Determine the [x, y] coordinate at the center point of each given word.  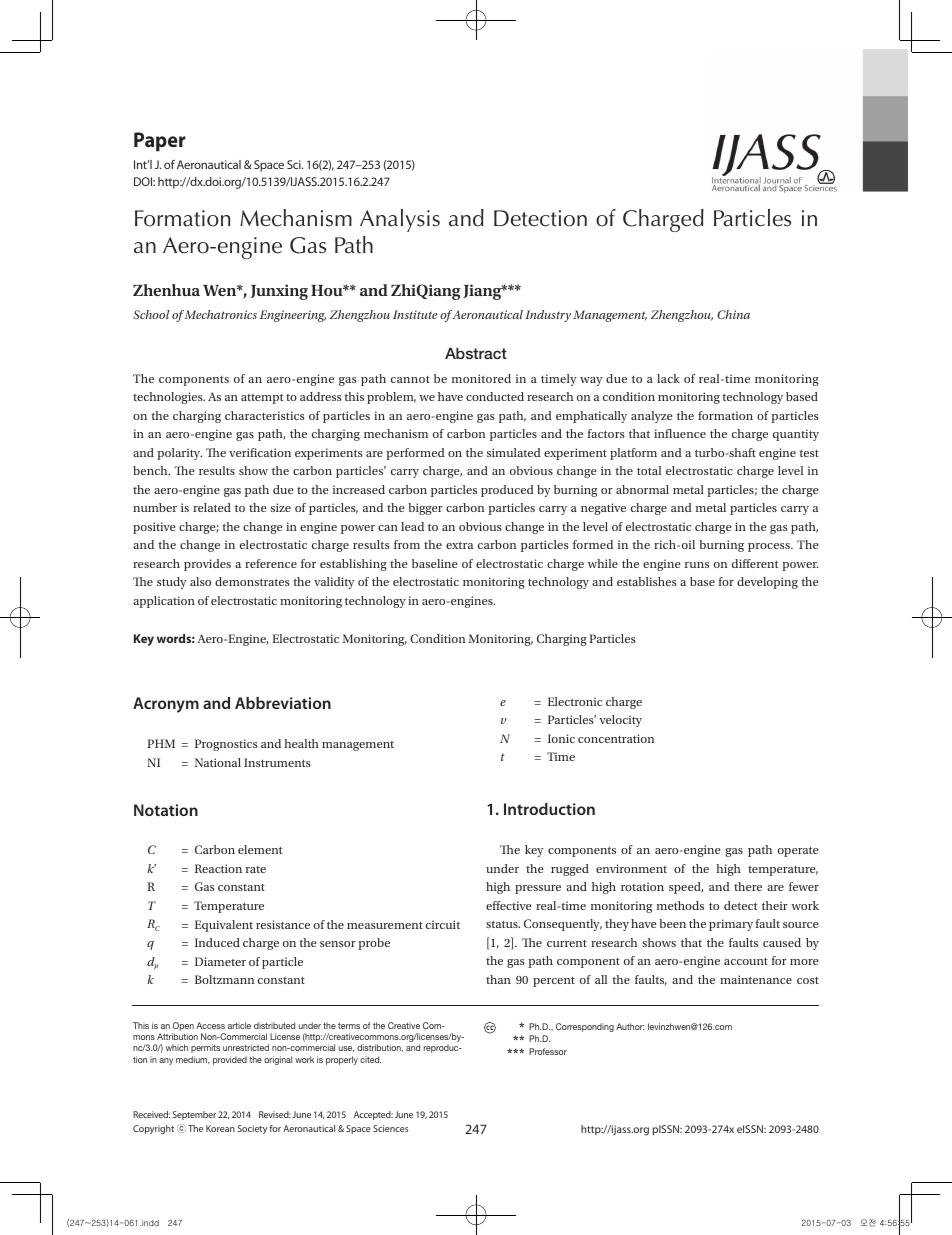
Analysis [400, 220]
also [200, 581]
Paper [160, 142]
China [733, 314]
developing [767, 583]
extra [459, 545]
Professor [548, 1051]
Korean [220, 1128]
